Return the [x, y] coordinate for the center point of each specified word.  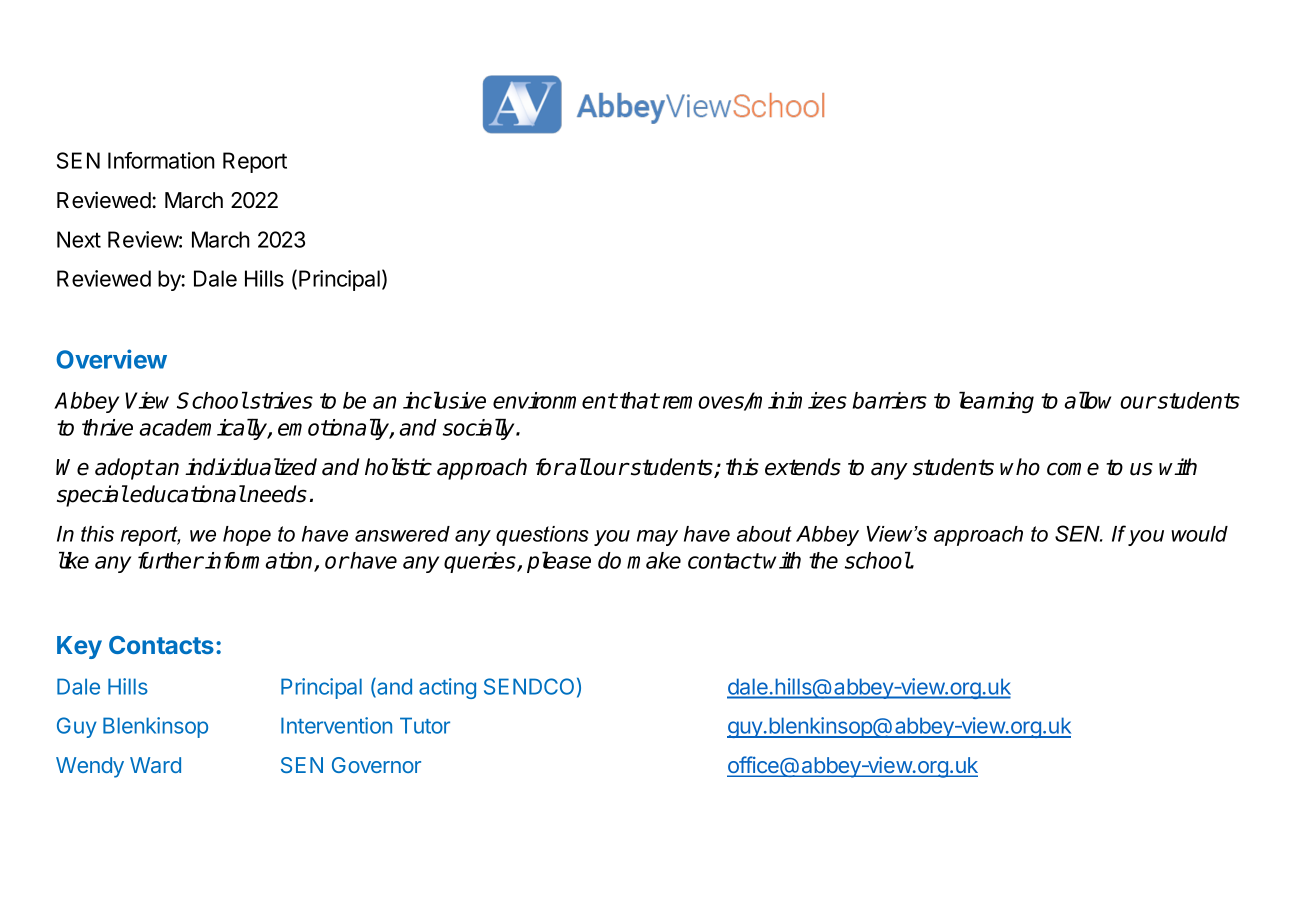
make [654, 560]
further [171, 560]
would [1199, 534]
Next [79, 239]
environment [555, 400]
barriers [890, 400]
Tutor [425, 725]
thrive [107, 427]
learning [996, 402]
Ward [155, 765]
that [639, 400]
